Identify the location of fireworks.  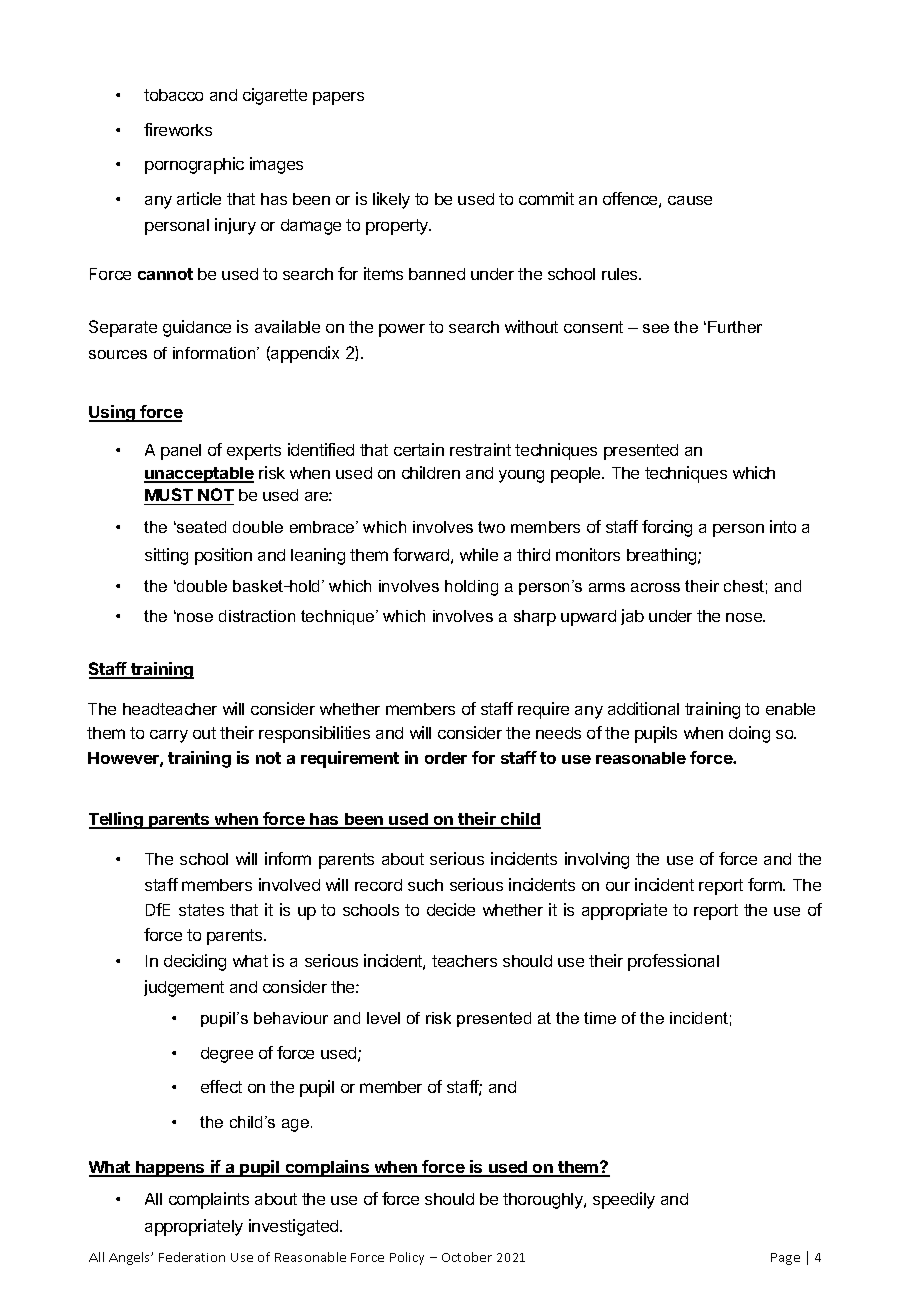
(178, 129).
